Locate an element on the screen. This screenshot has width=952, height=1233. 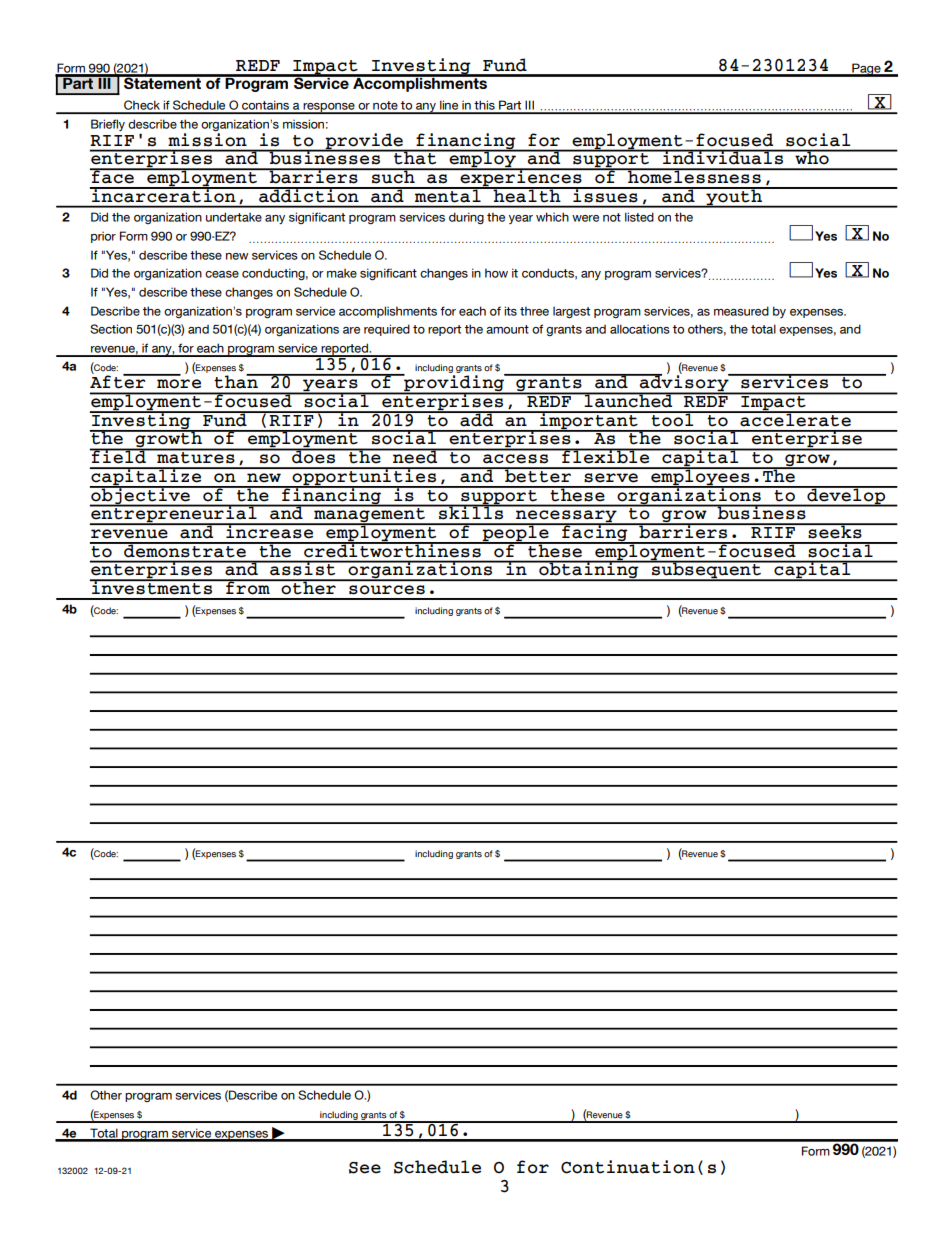
from is located at coordinates (248, 587).
